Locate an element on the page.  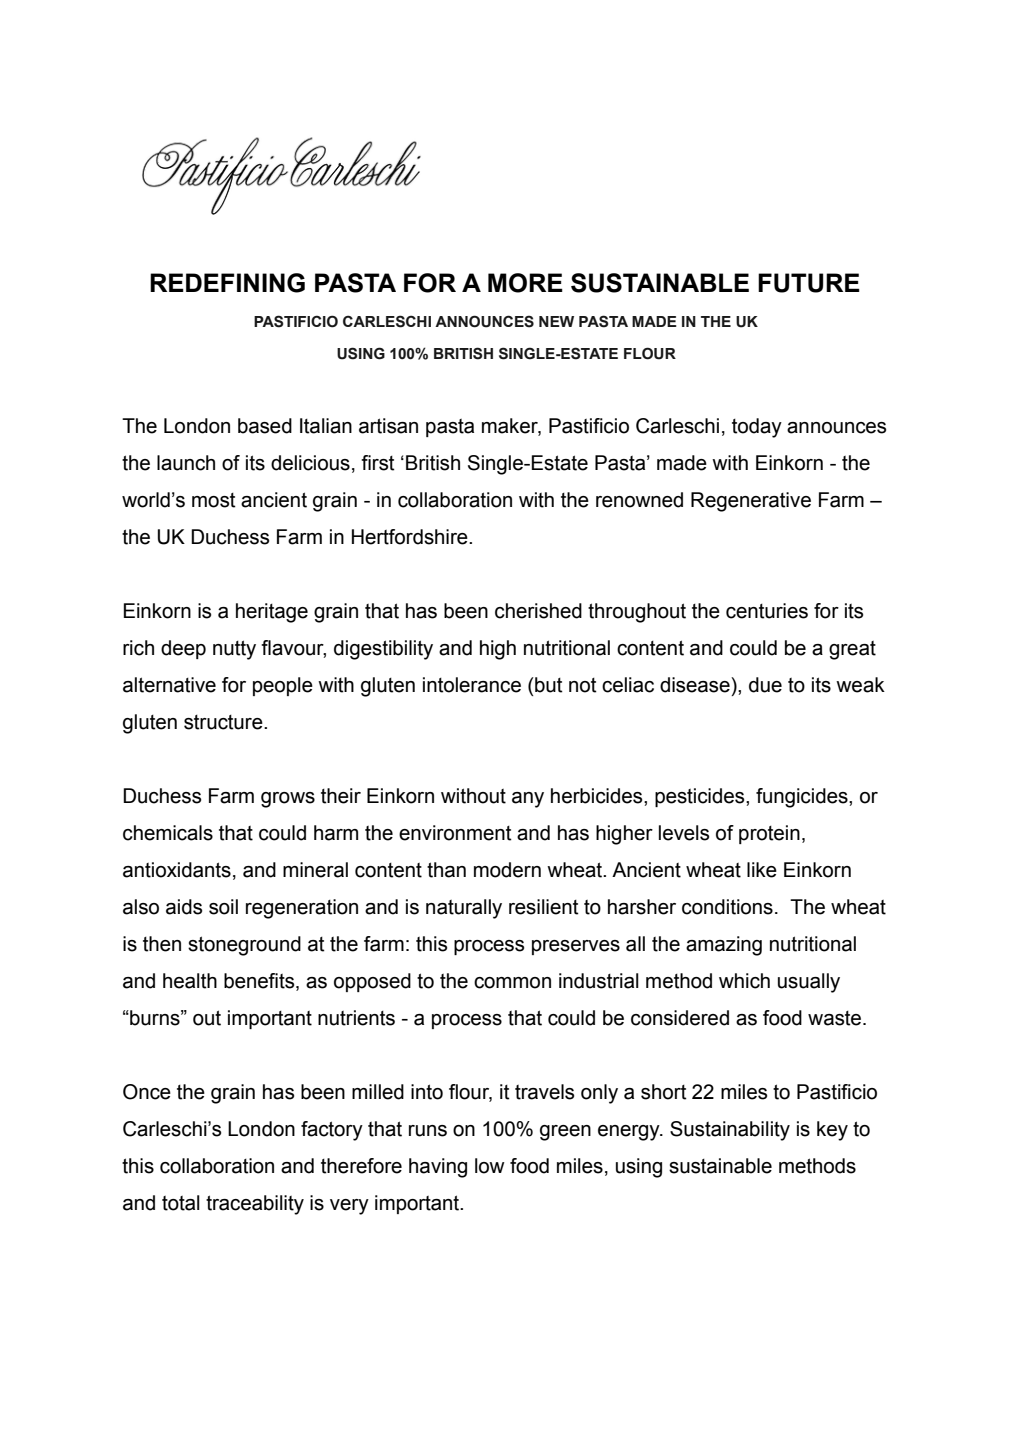
REDEFINING is located at coordinates (227, 283).
